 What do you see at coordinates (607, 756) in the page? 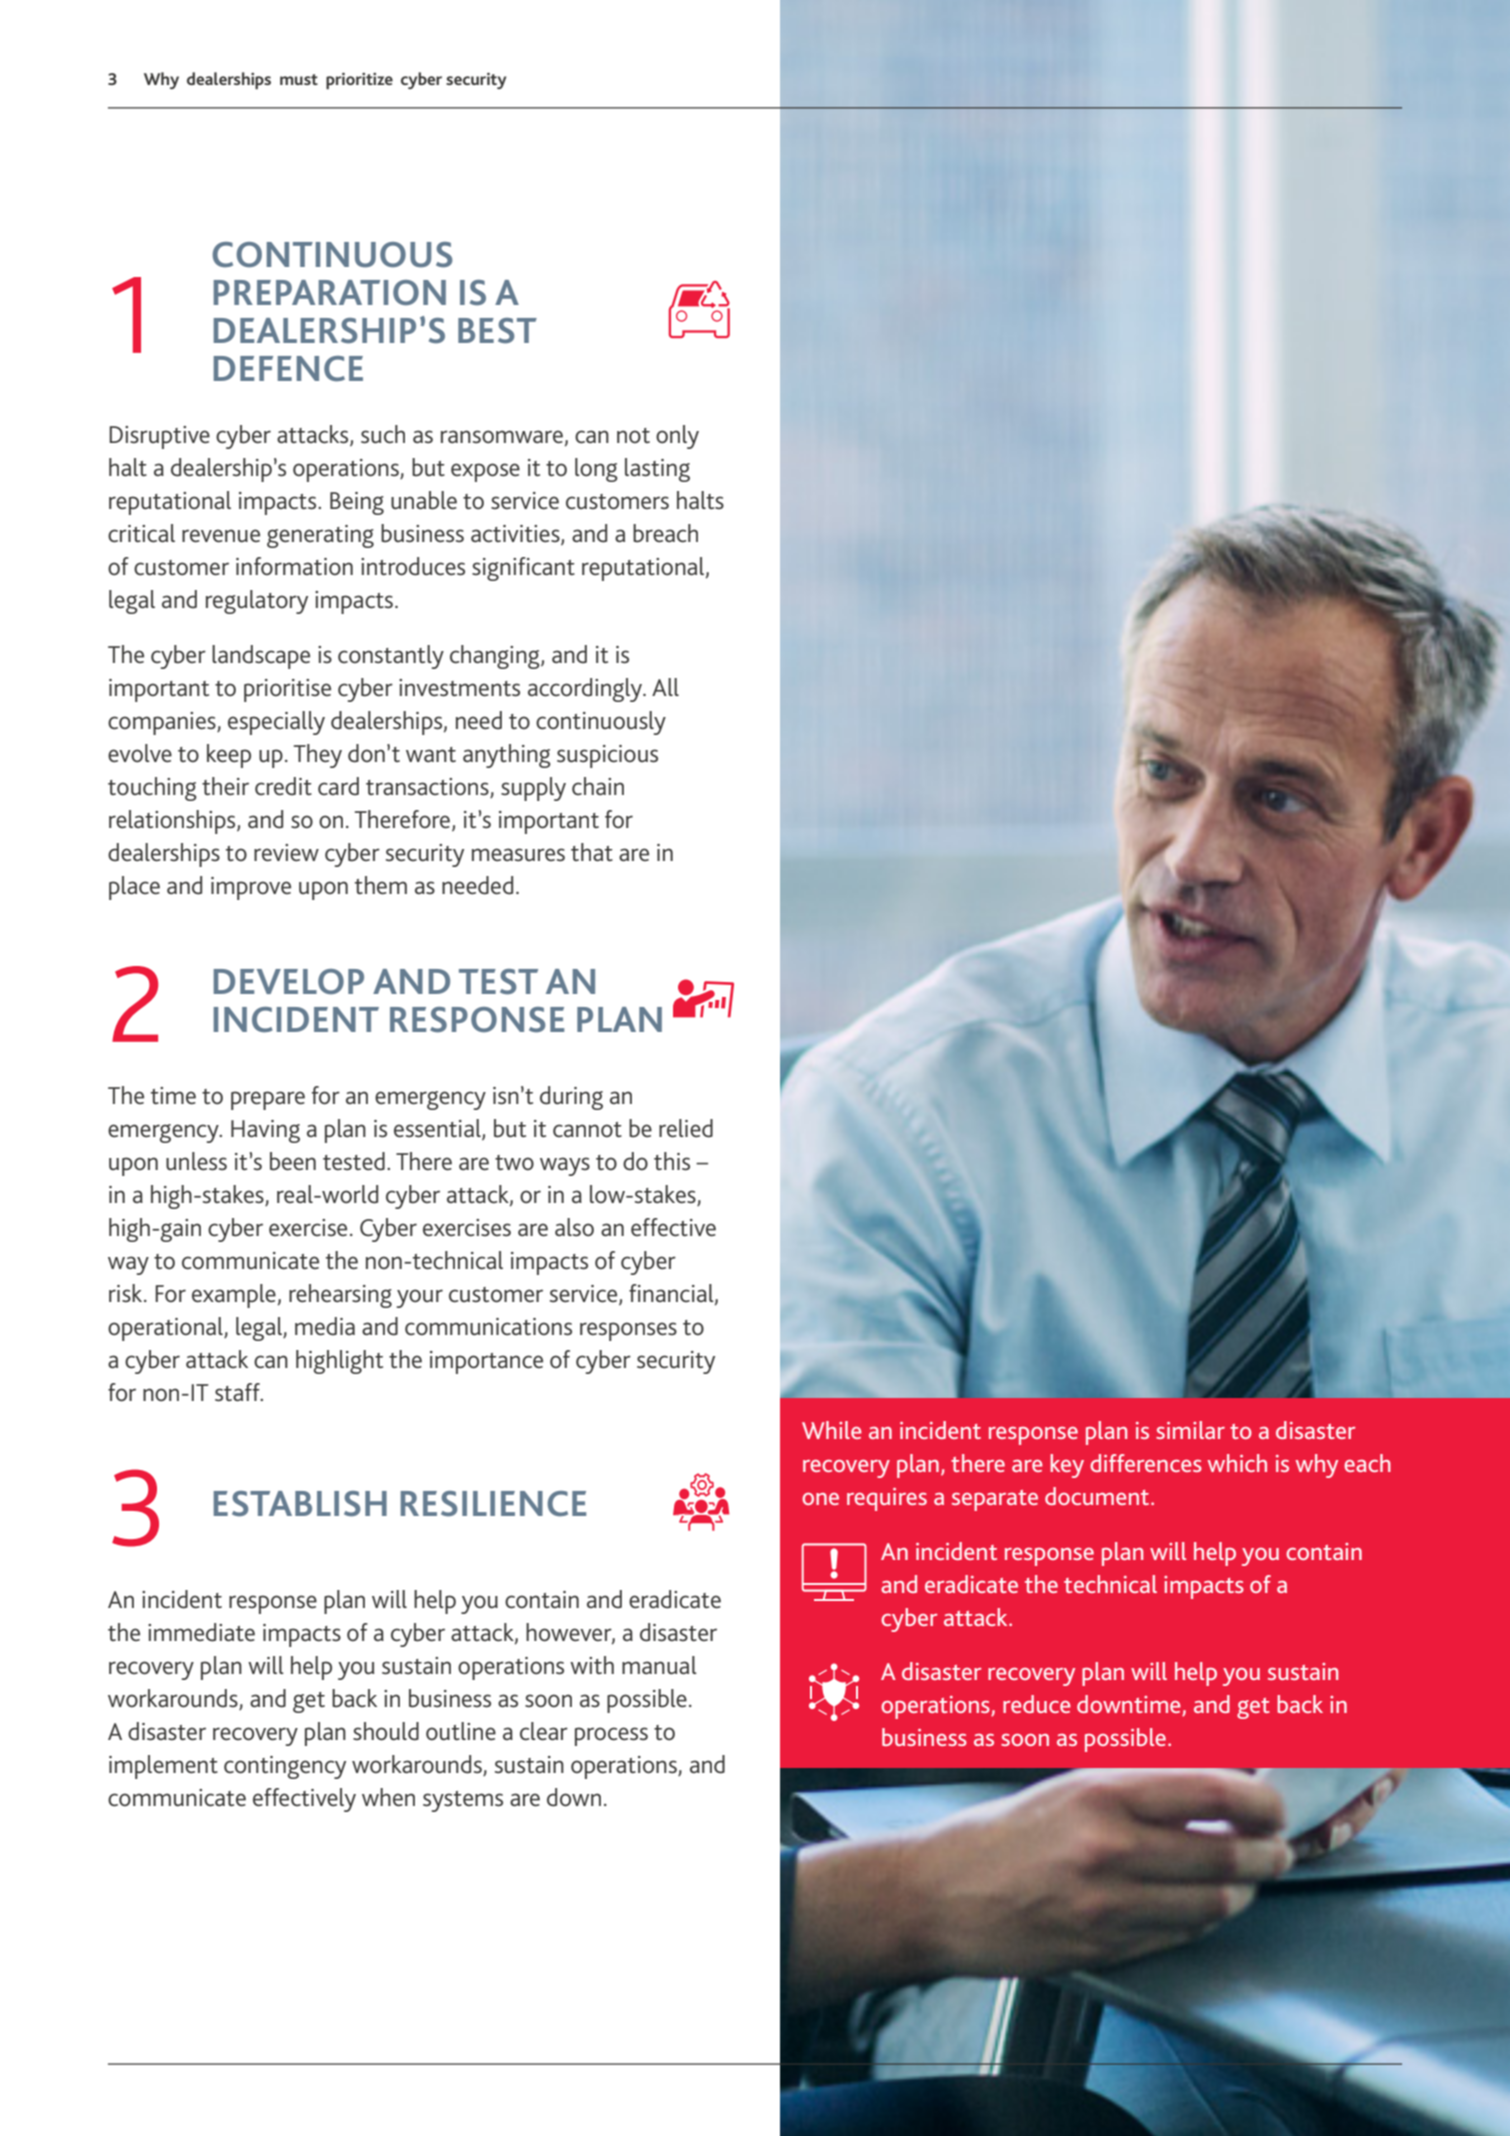
I see `suspicious` at bounding box center [607, 756].
